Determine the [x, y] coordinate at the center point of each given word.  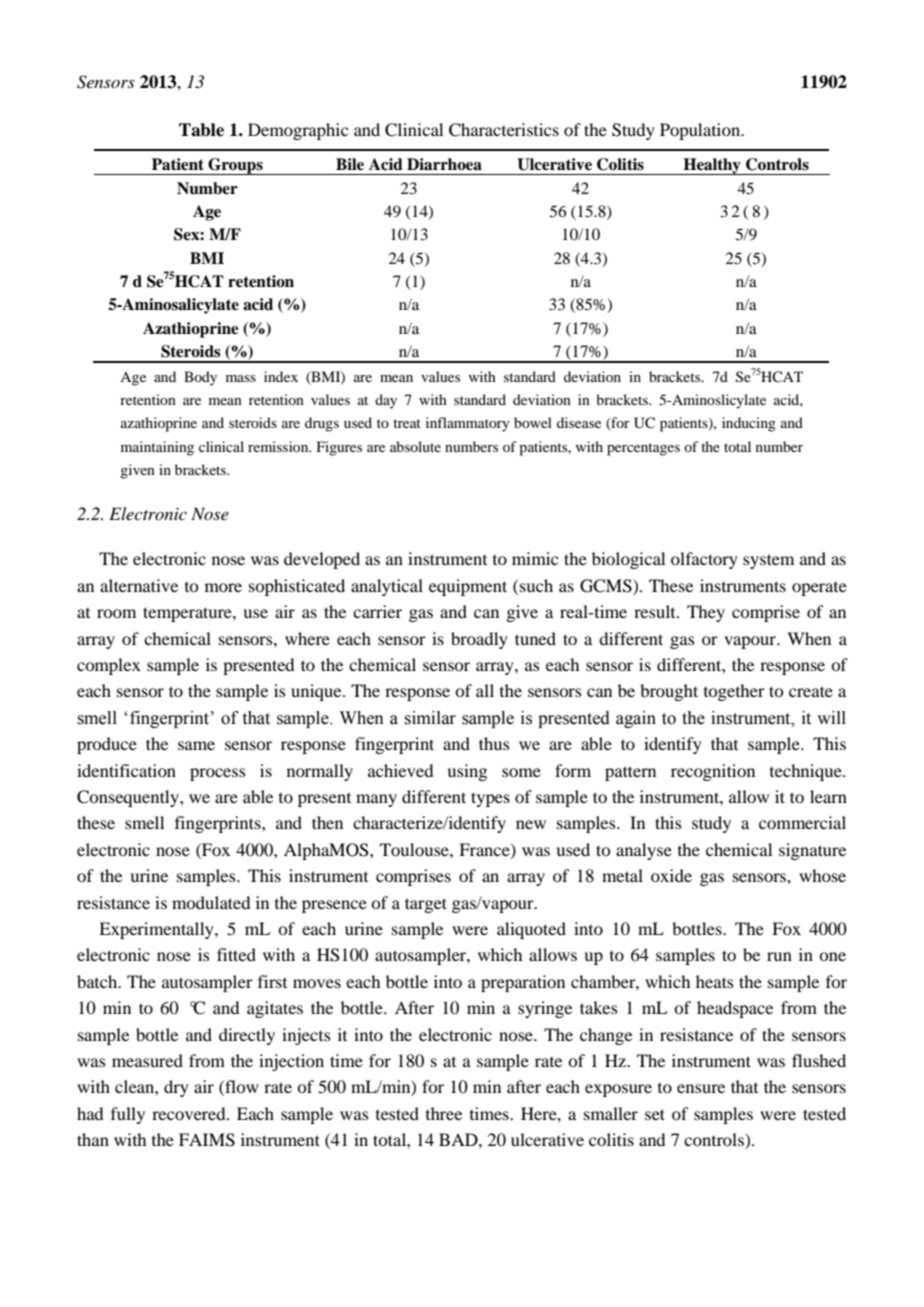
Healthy [712, 166]
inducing [749, 424]
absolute [415, 446]
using [467, 772]
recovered [190, 1113]
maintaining [157, 448]
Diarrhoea [444, 164]
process [218, 774]
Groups [235, 166]
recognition [713, 772]
